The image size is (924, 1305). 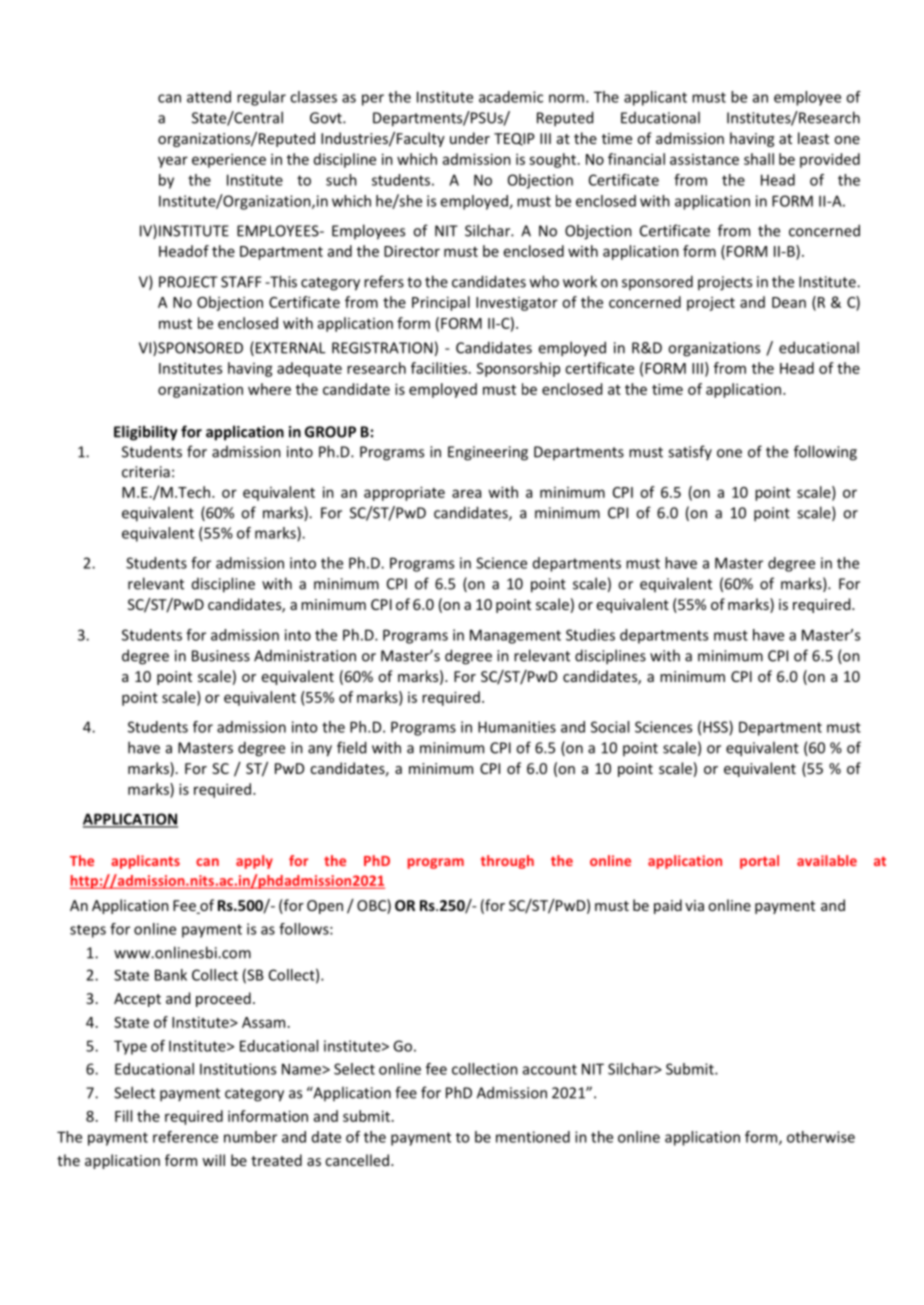 What do you see at coordinates (221, 656) in the document?
I see `Business` at bounding box center [221, 656].
